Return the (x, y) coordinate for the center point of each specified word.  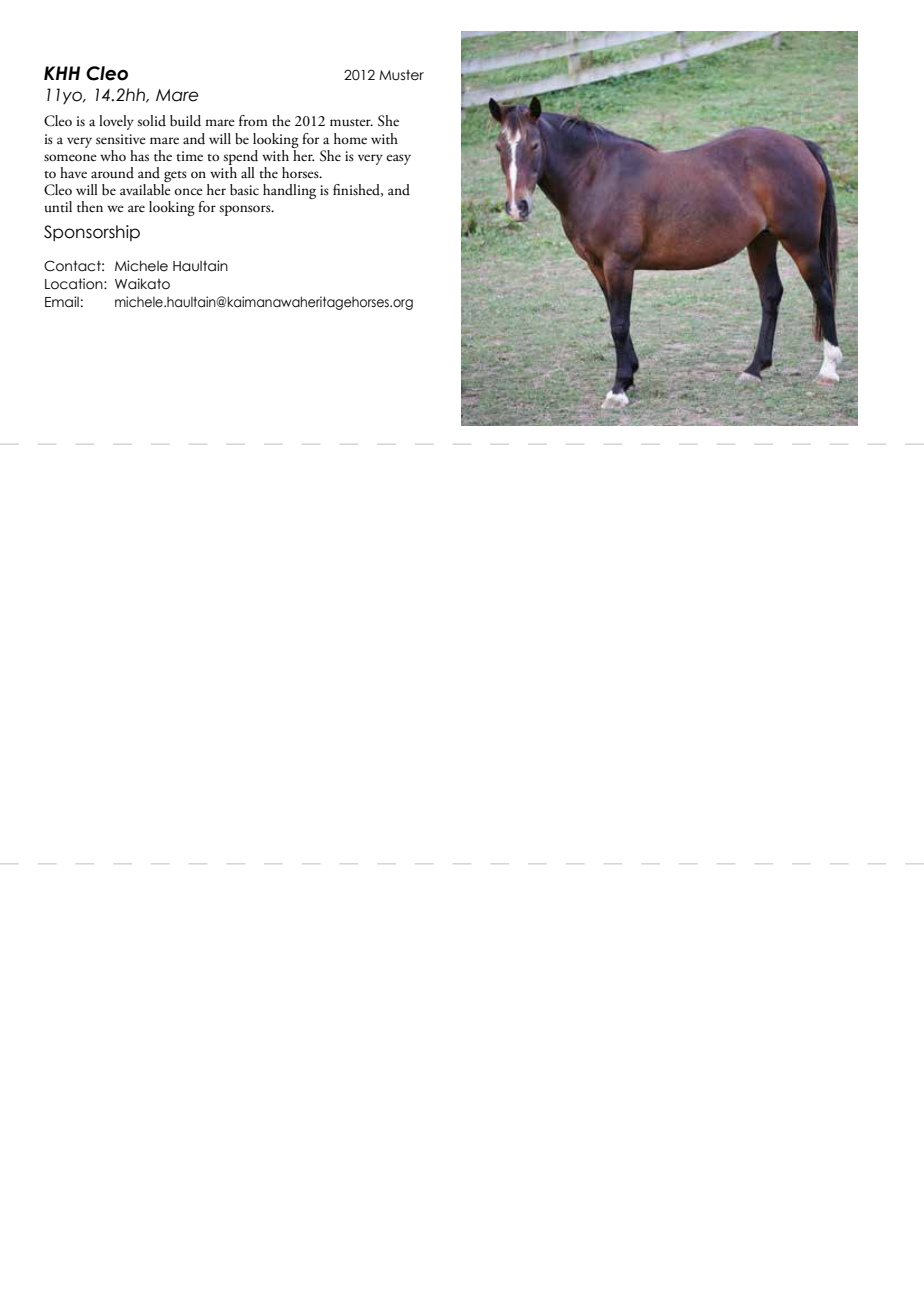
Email (62, 302)
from (253, 120)
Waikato (142, 284)
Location (75, 284)
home (350, 138)
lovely (116, 122)
